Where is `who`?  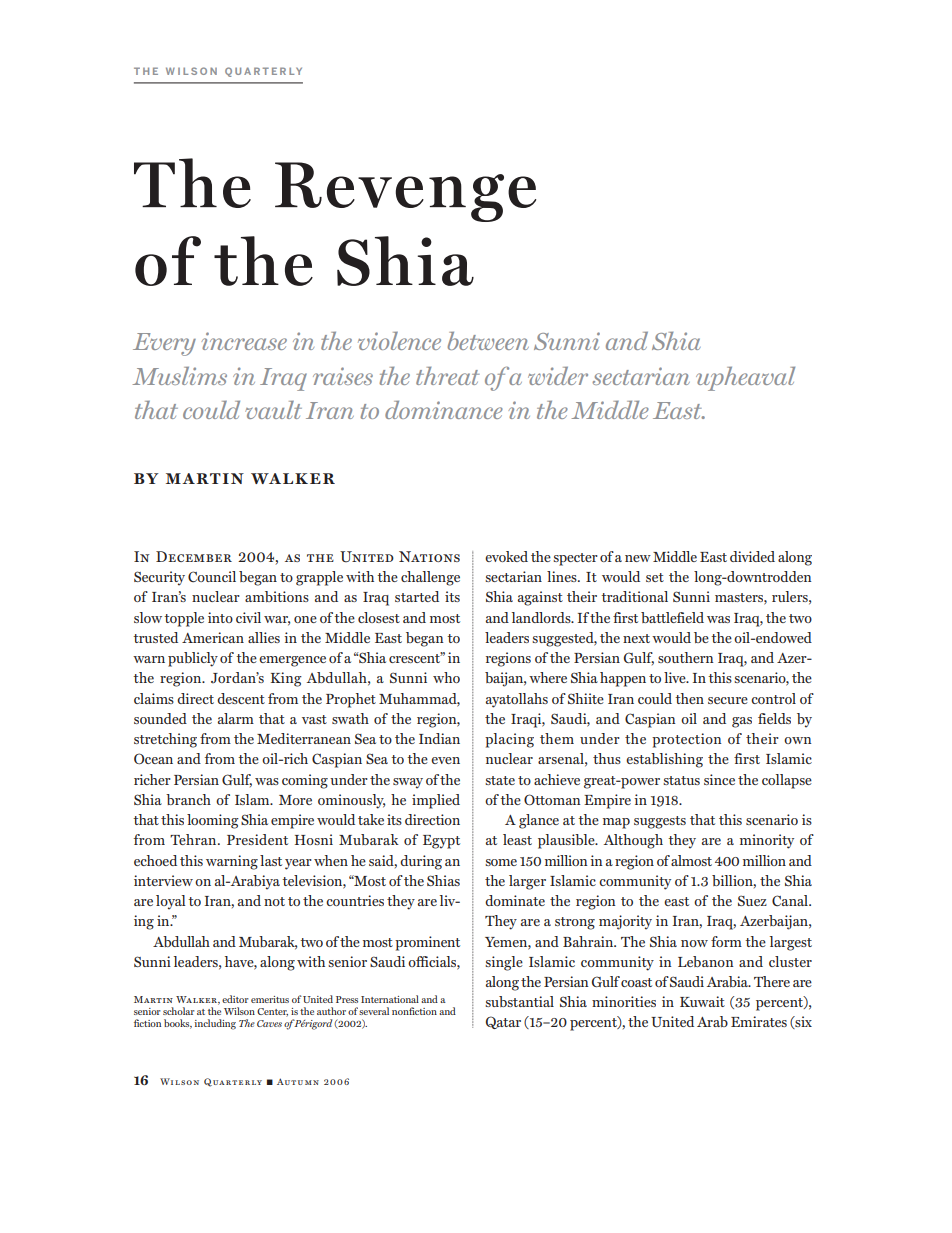
who is located at coordinates (446, 677).
